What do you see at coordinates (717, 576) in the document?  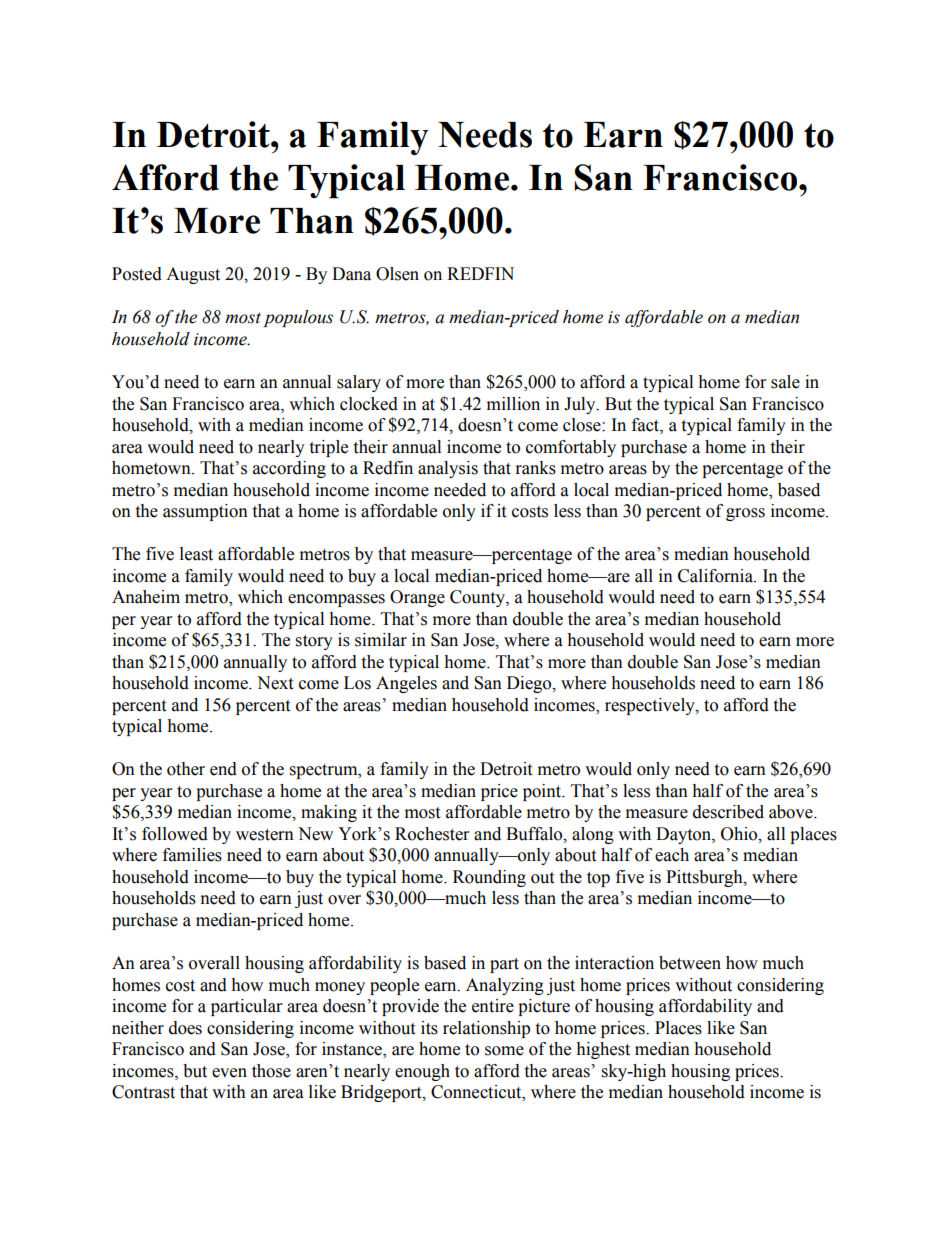 I see `California` at bounding box center [717, 576].
